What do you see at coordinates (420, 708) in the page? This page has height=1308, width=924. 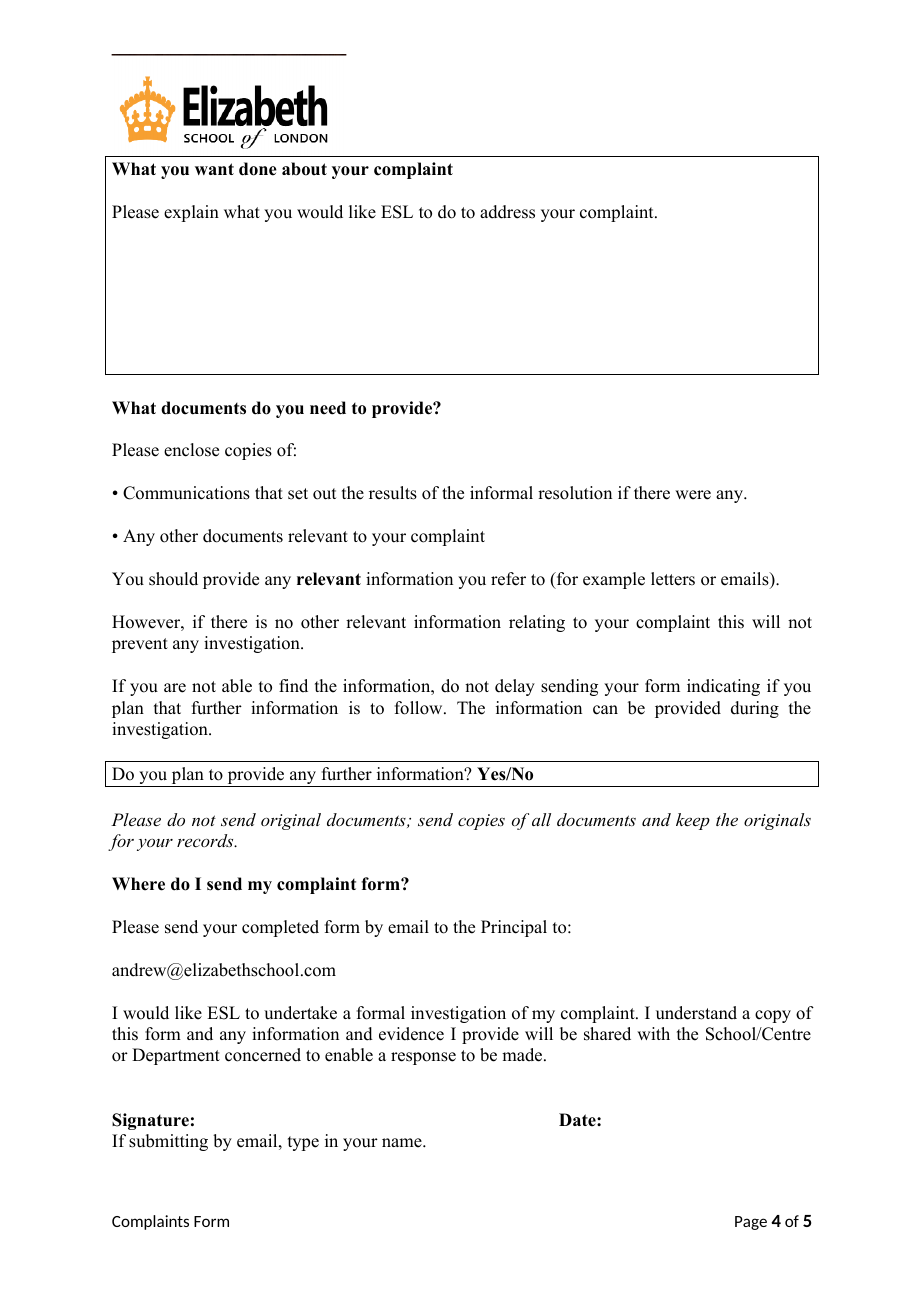 I see `follow` at bounding box center [420, 708].
